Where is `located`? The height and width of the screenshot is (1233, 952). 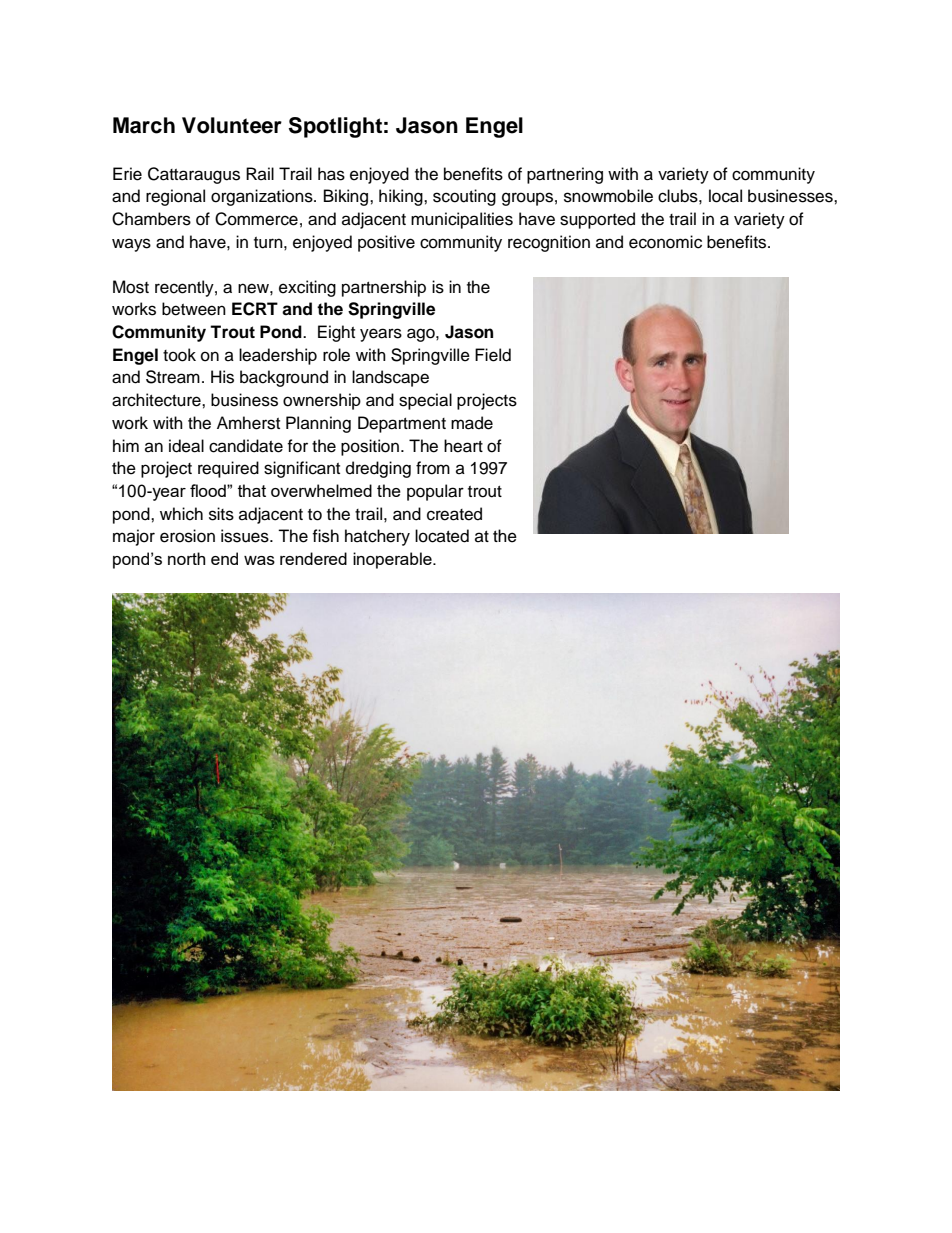
located is located at coordinates (442, 536).
